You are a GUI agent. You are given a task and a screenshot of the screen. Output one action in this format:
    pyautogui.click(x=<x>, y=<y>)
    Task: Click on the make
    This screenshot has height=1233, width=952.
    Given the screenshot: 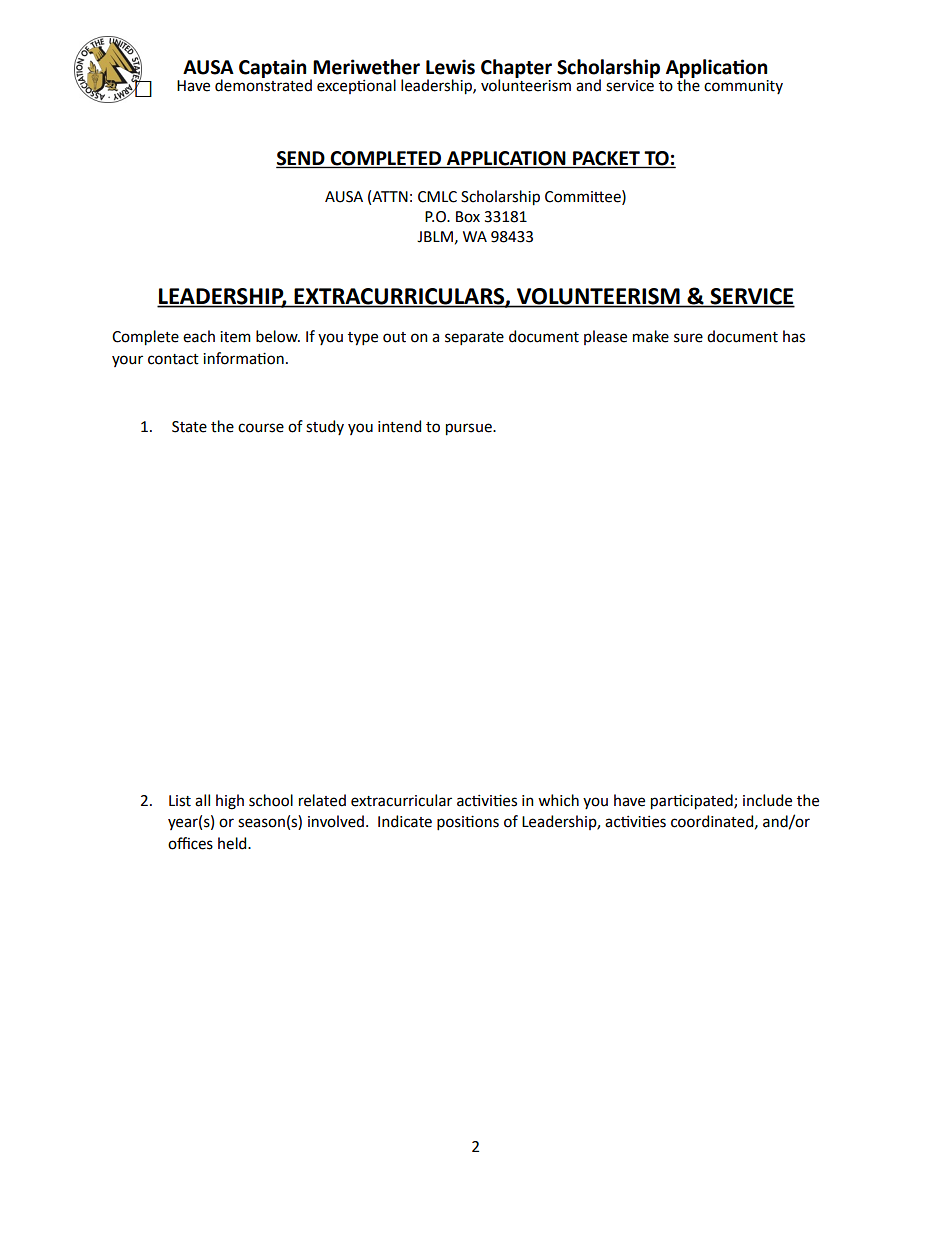 What is the action you would take?
    pyautogui.click(x=651, y=336)
